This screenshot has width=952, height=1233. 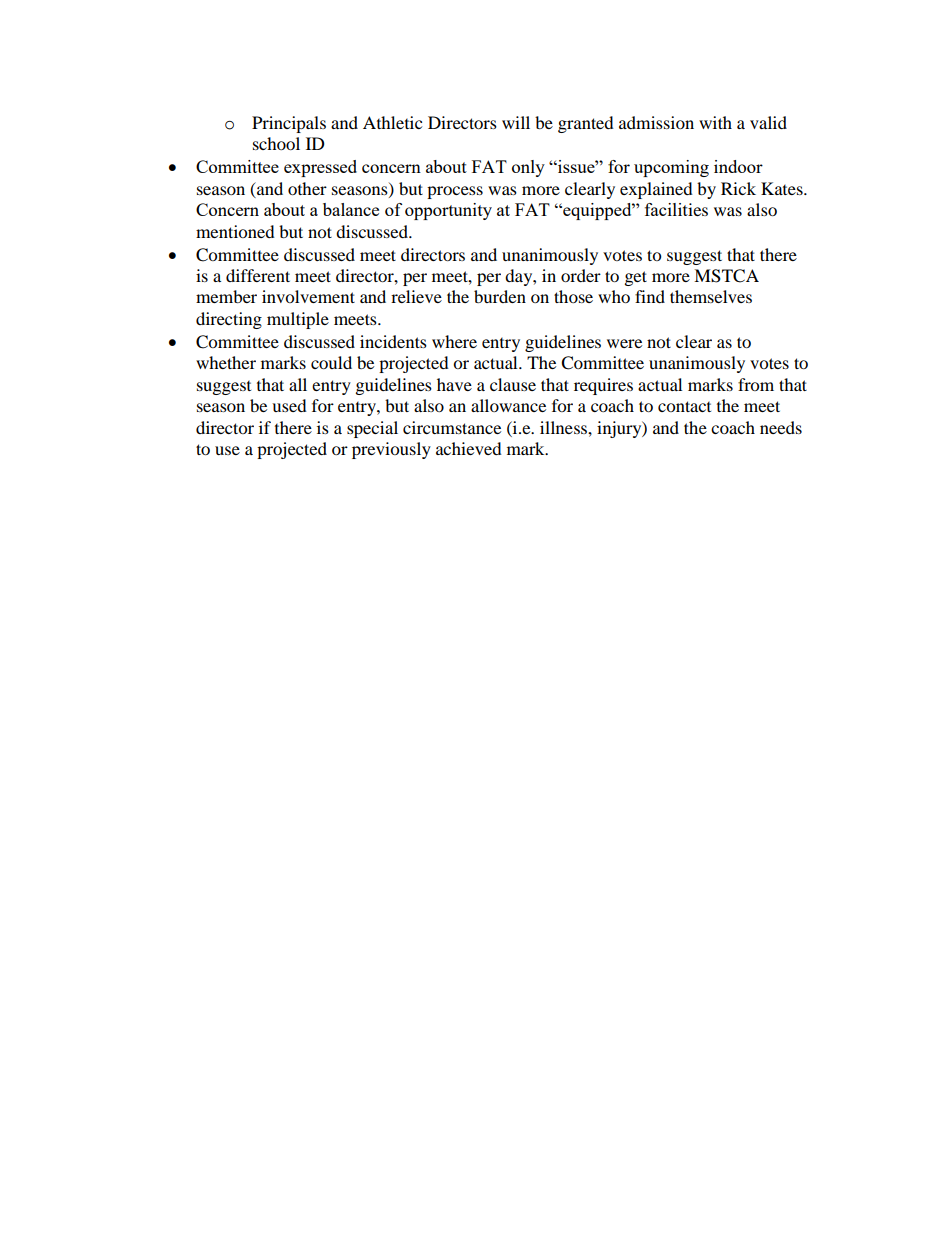 What do you see at coordinates (331, 362) in the screenshot?
I see `could` at bounding box center [331, 362].
